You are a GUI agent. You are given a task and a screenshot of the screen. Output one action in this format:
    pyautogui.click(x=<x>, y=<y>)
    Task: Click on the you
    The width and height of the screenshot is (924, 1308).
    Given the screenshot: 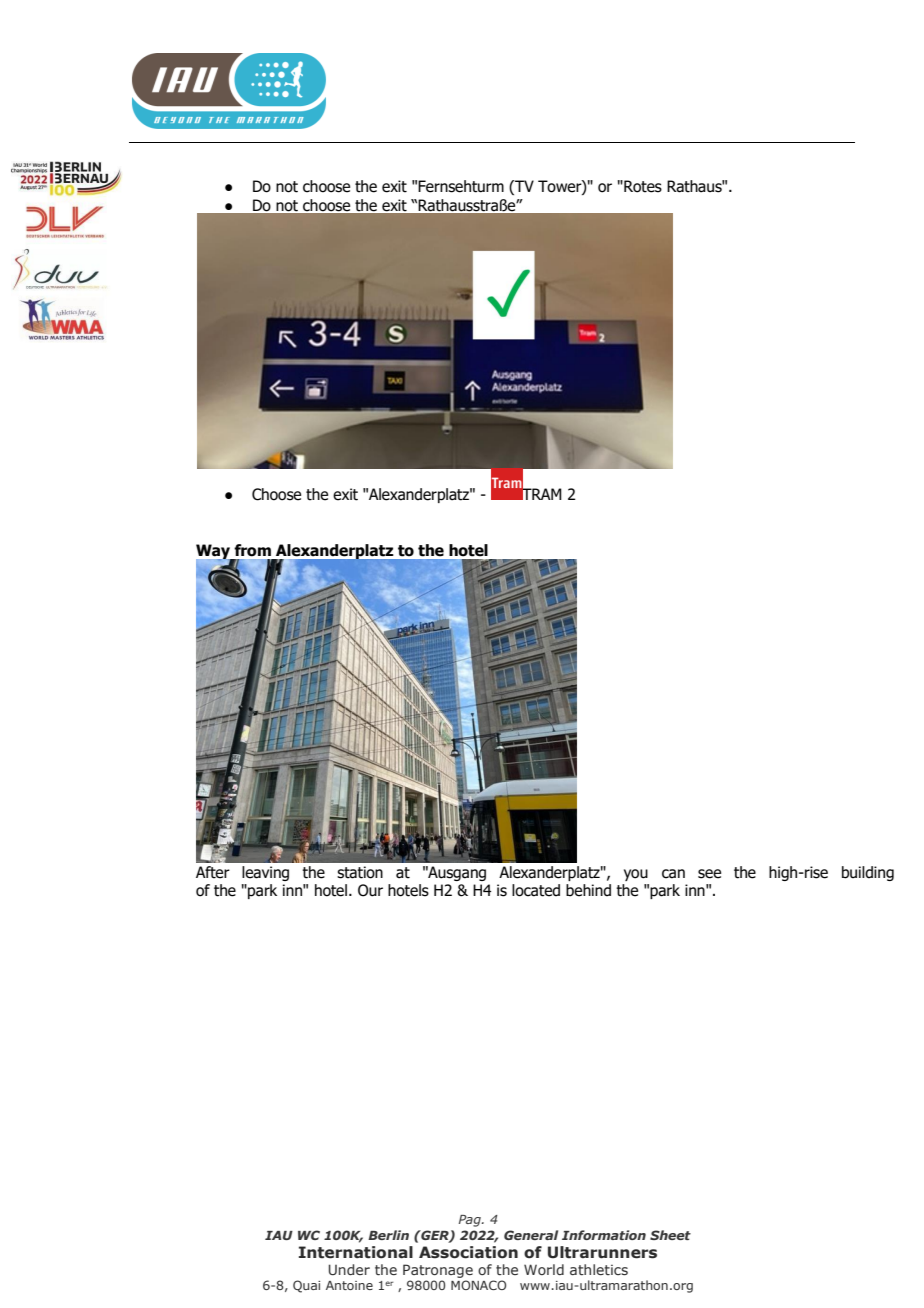 What is the action you would take?
    pyautogui.click(x=636, y=875)
